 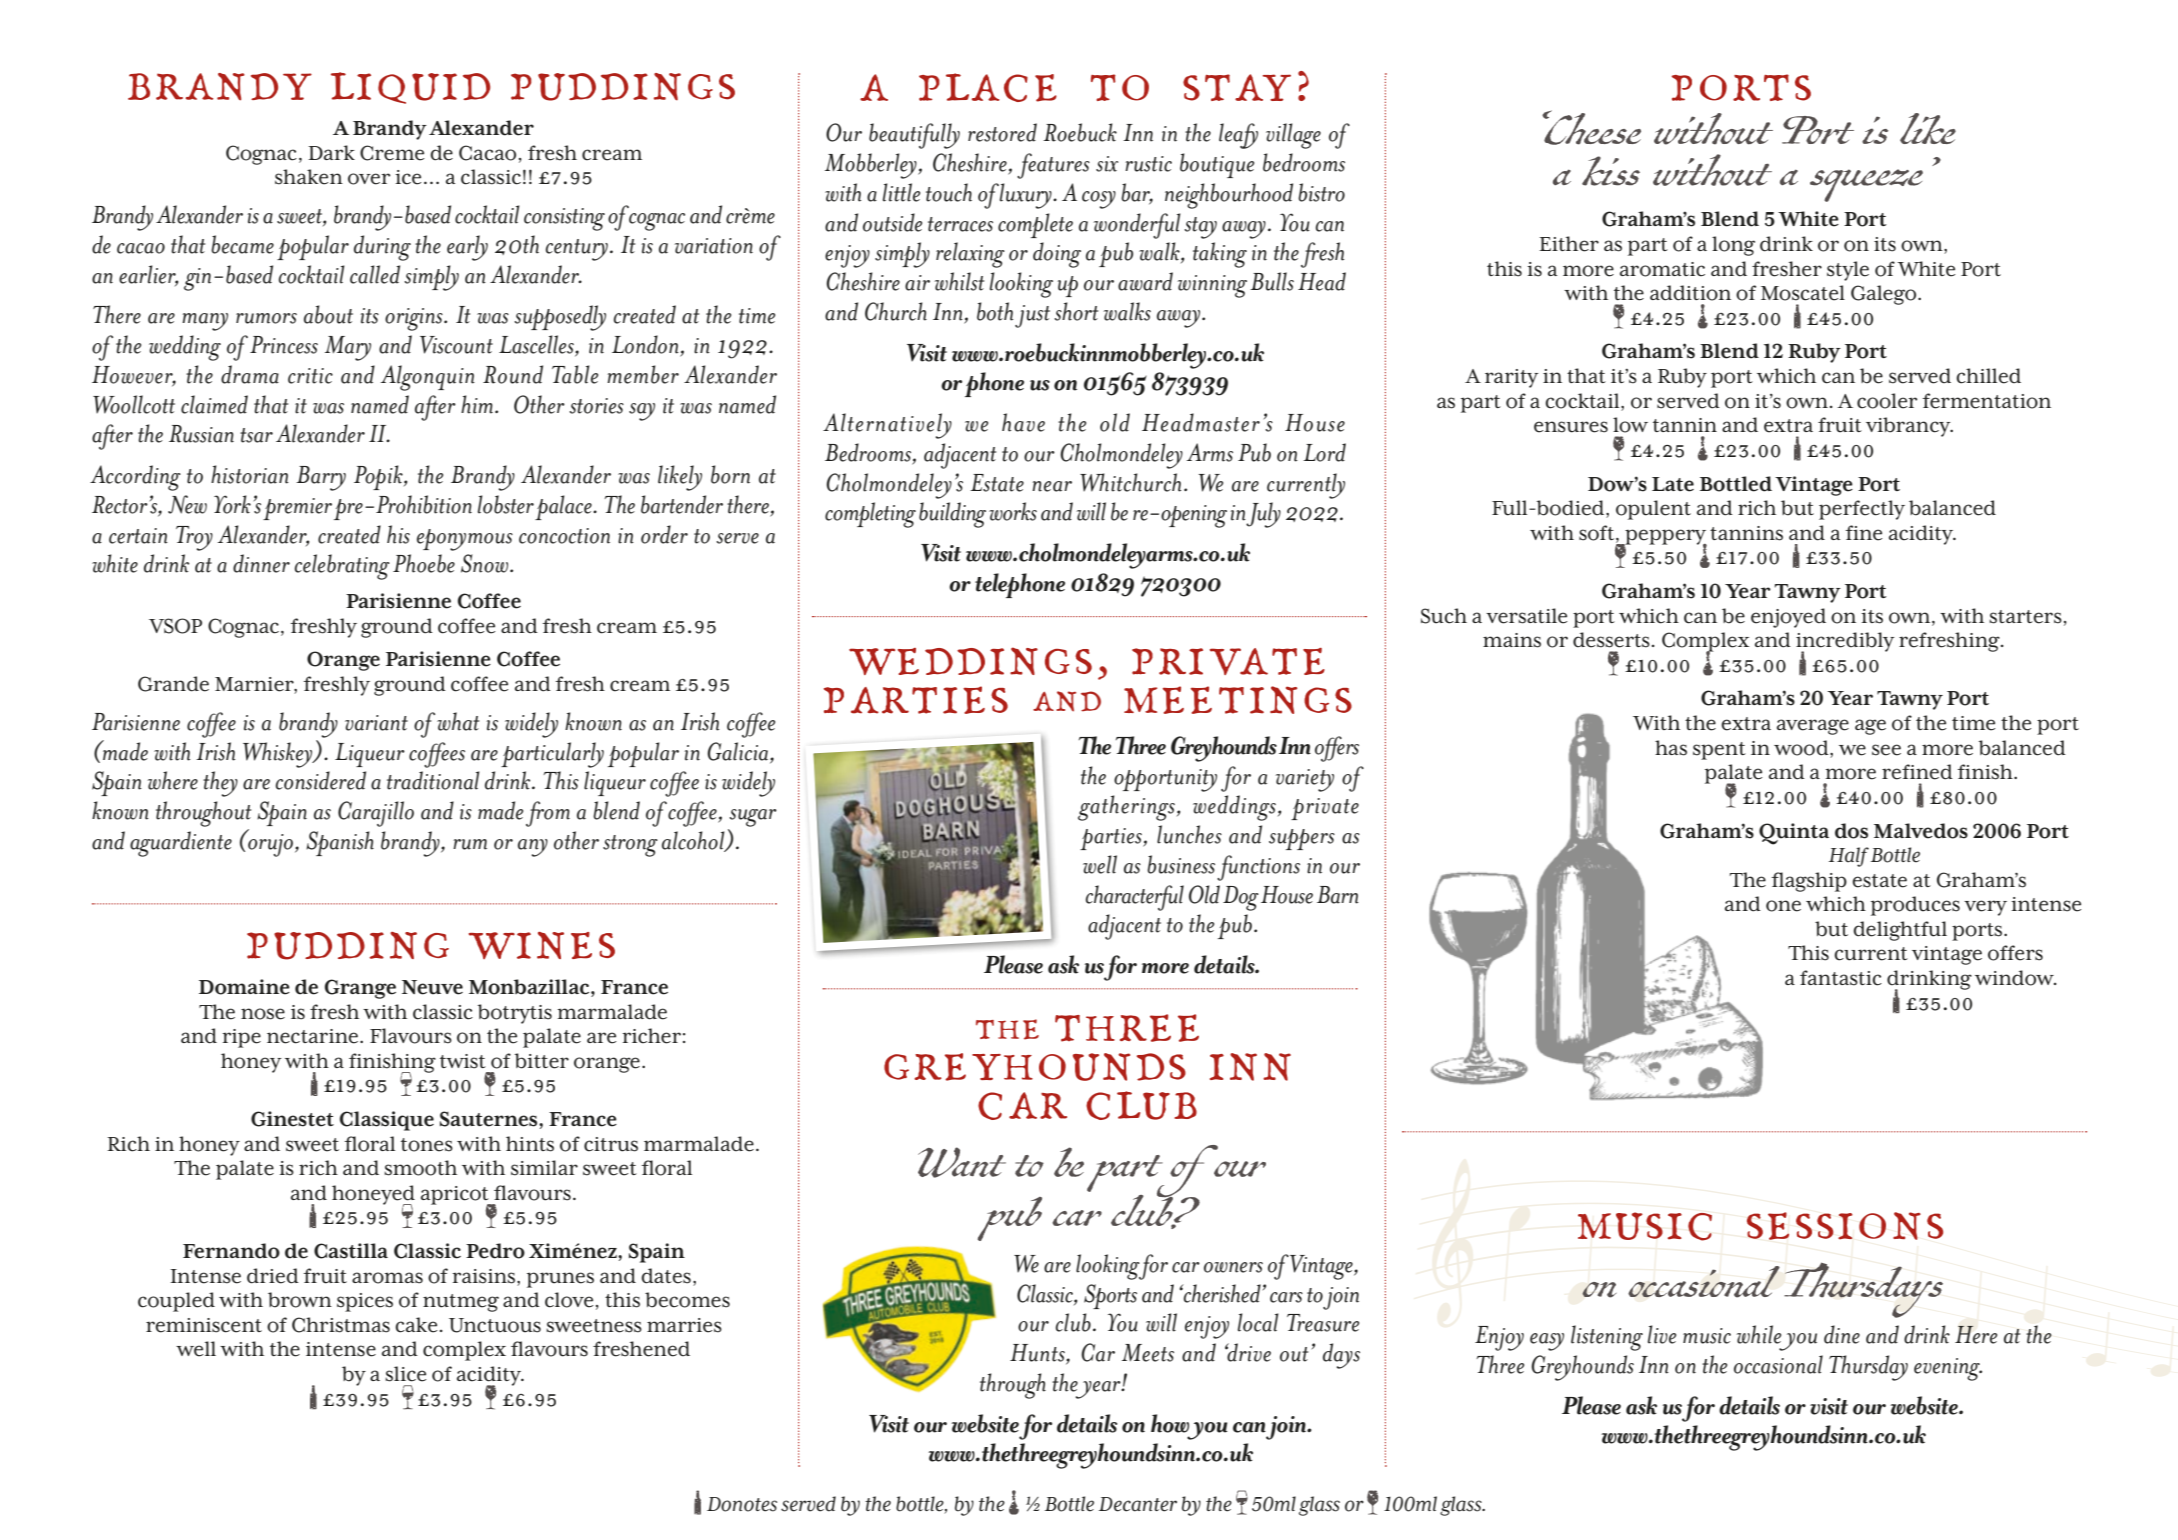 What do you see at coordinates (962, 1162) in the page?
I see `Want` at bounding box center [962, 1162].
